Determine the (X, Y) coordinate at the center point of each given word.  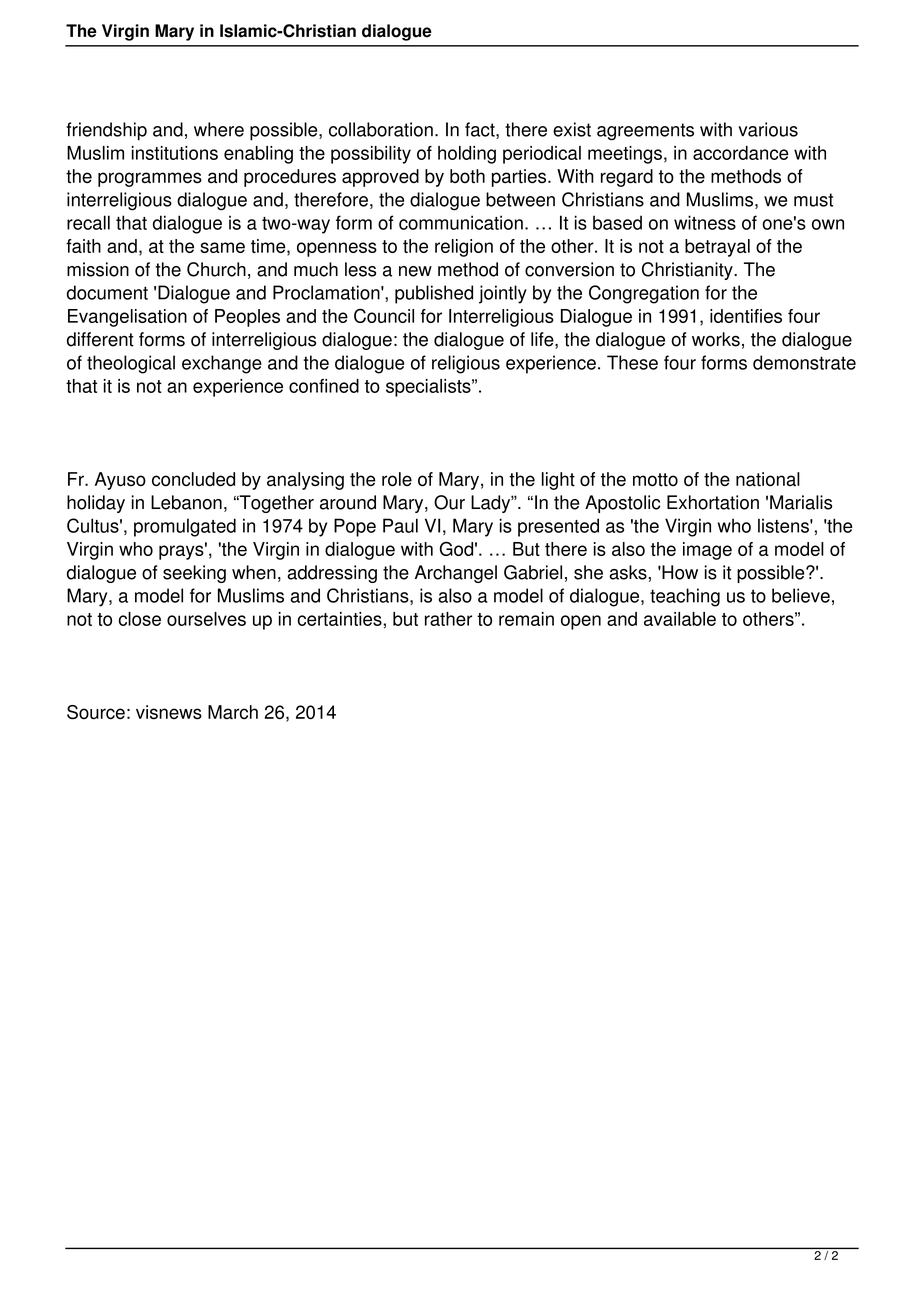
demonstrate (804, 362)
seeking (194, 574)
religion (464, 248)
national (768, 479)
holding (467, 155)
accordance (741, 153)
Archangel (456, 574)
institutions (175, 153)
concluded (193, 479)
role (397, 479)
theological (131, 364)
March (233, 712)
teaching (685, 597)
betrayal (717, 248)
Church (216, 269)
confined (324, 386)
